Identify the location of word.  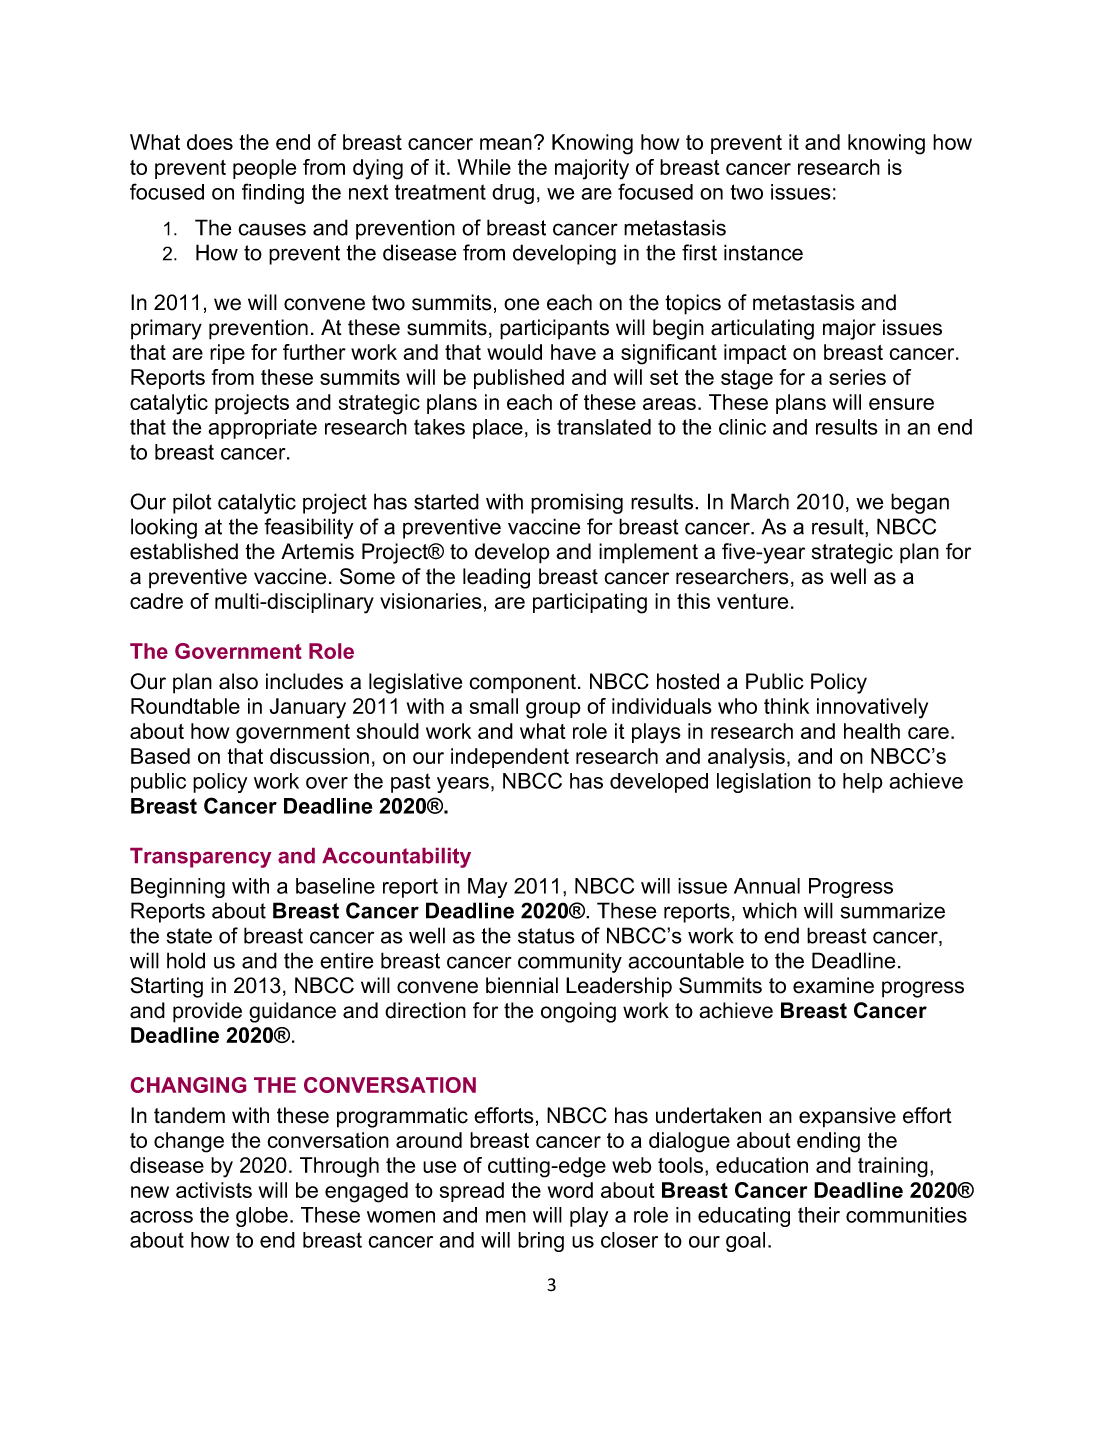
(570, 1190).
